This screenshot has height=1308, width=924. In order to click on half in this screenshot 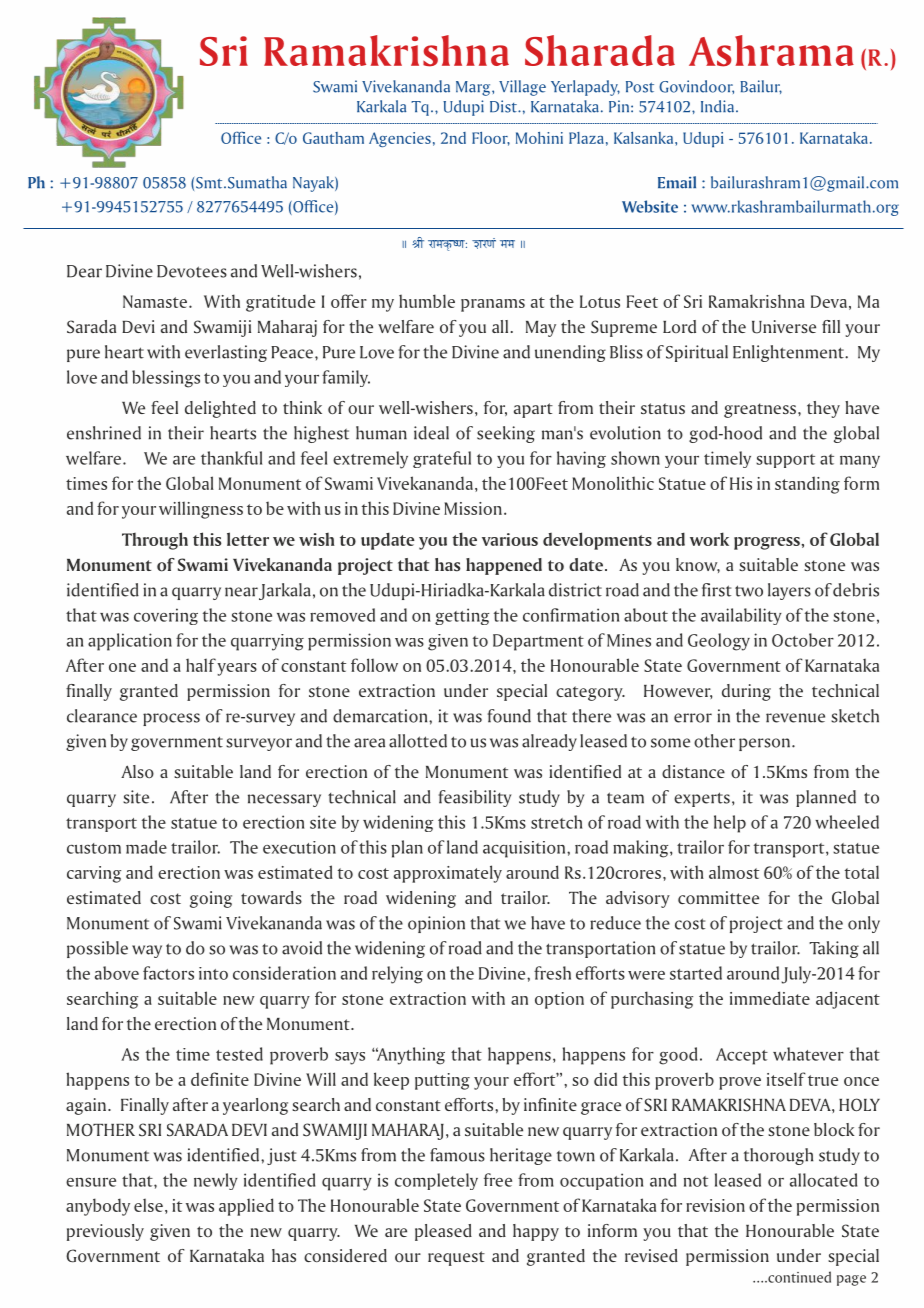, I will do `click(201, 665)`.
